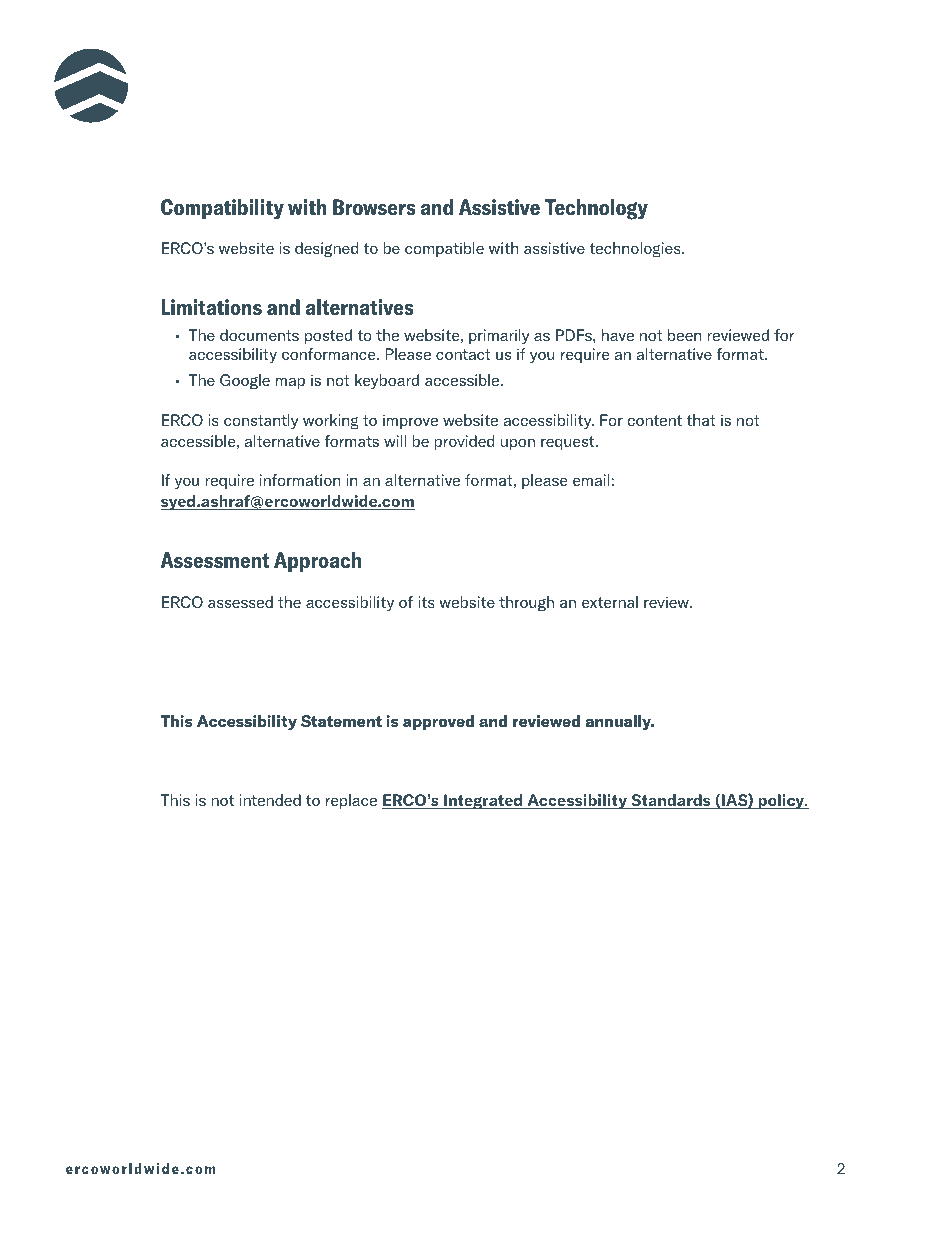 The height and width of the image is (1233, 952). Describe the element at coordinates (270, 800) in the image. I see `intended` at that location.
